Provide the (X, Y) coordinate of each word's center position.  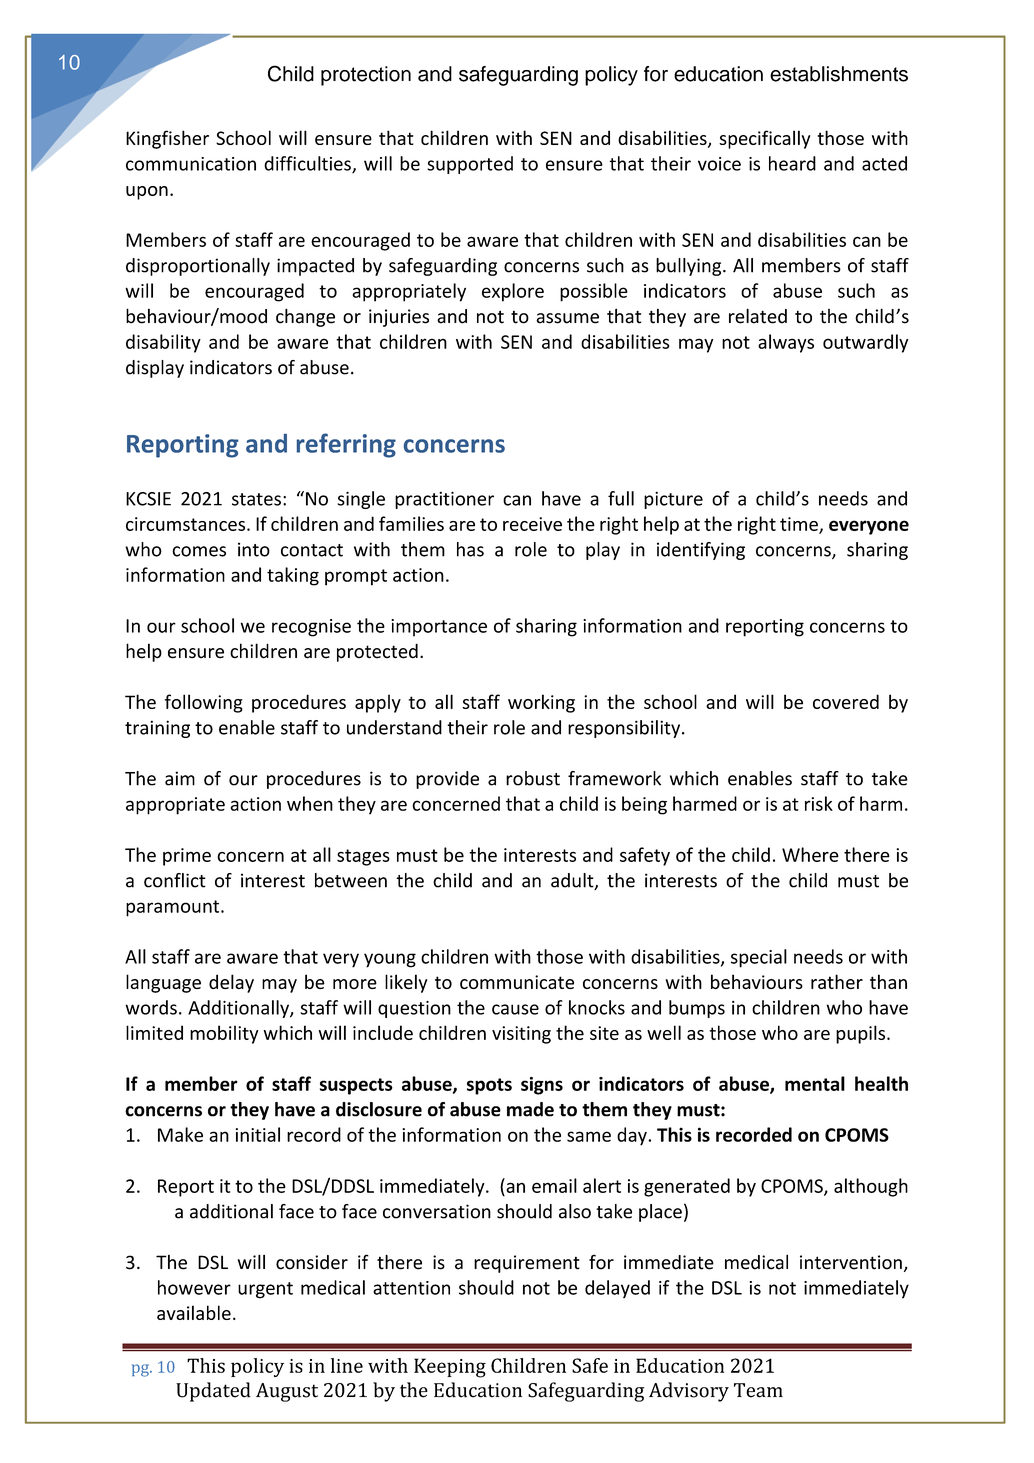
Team (758, 1390)
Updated (213, 1392)
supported (470, 165)
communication (191, 164)
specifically (764, 139)
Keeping (450, 1368)
